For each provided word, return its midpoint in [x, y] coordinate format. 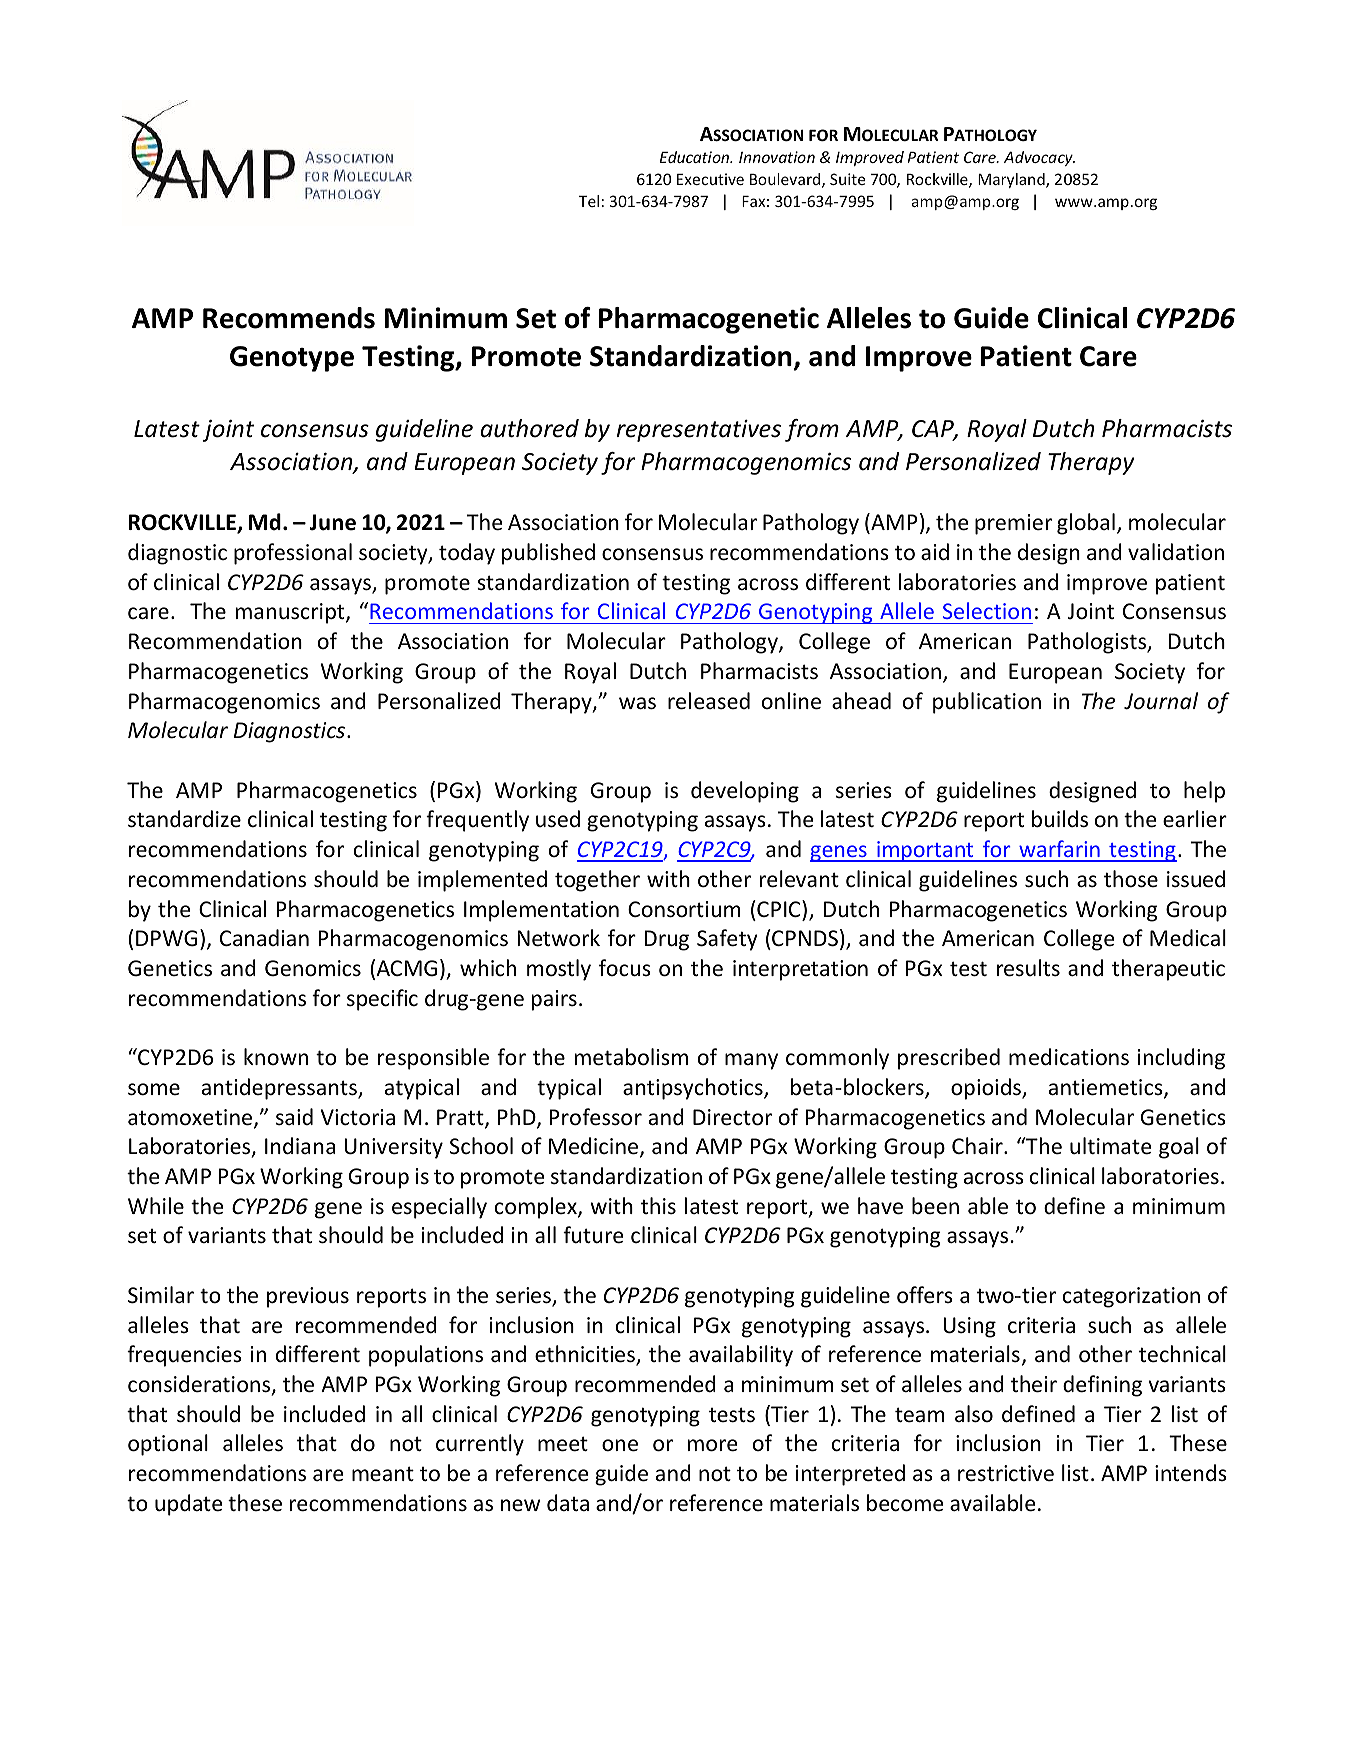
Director [732, 1117]
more [713, 1445]
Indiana [300, 1146]
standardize [184, 819]
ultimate [1111, 1146]
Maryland [1012, 180]
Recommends [289, 318]
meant [383, 1473]
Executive [710, 179]
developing [745, 792]
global [1086, 524]
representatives [699, 431]
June [332, 522]
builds [1060, 819]
